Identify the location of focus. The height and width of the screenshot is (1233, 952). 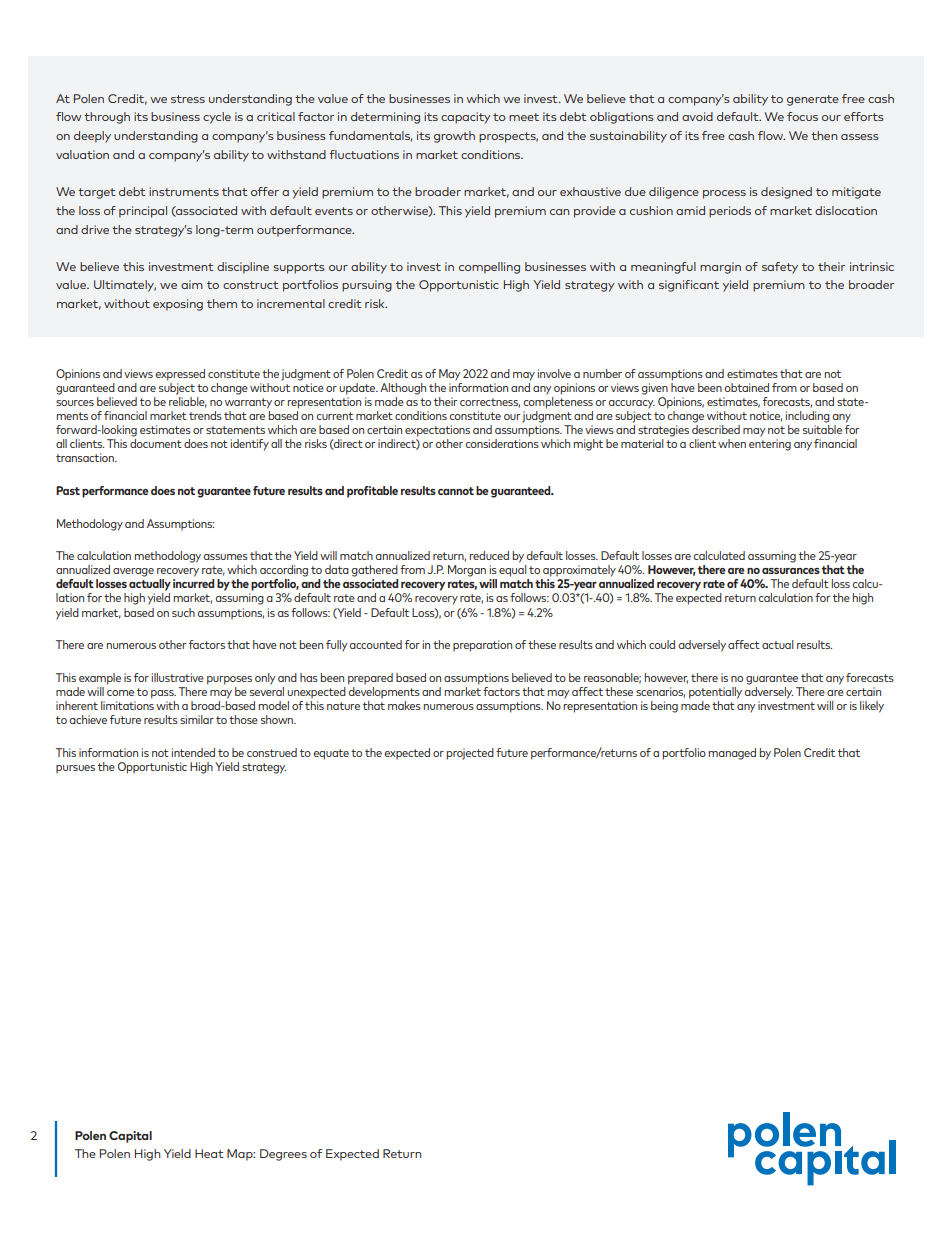
(802, 116).
